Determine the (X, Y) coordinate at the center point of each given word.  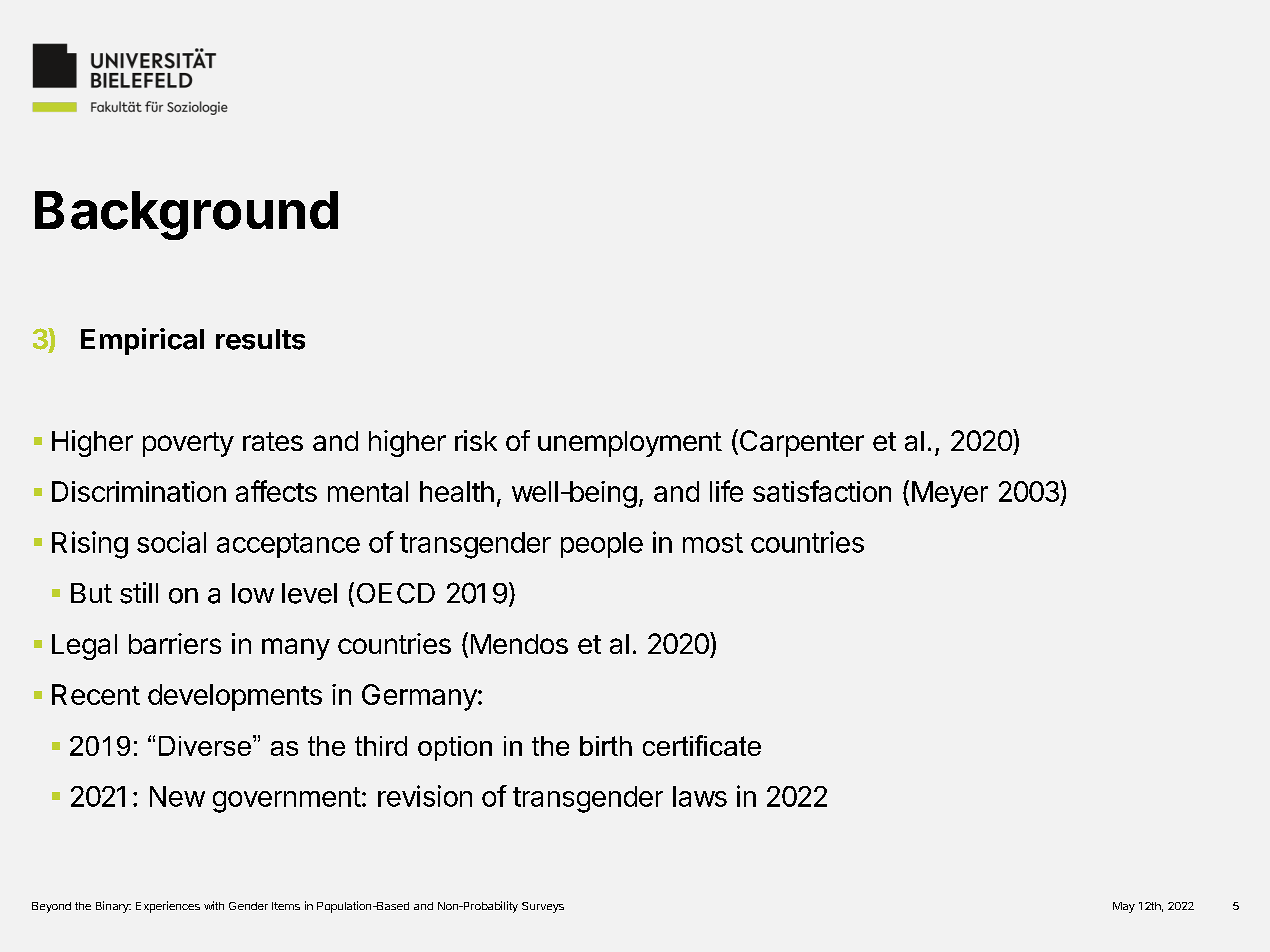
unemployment (630, 444)
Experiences (168, 907)
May (1124, 907)
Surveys (543, 907)
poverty (188, 444)
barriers (175, 643)
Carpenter (800, 443)
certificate (702, 745)
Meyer (950, 494)
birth (606, 746)
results (260, 339)
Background (186, 215)
